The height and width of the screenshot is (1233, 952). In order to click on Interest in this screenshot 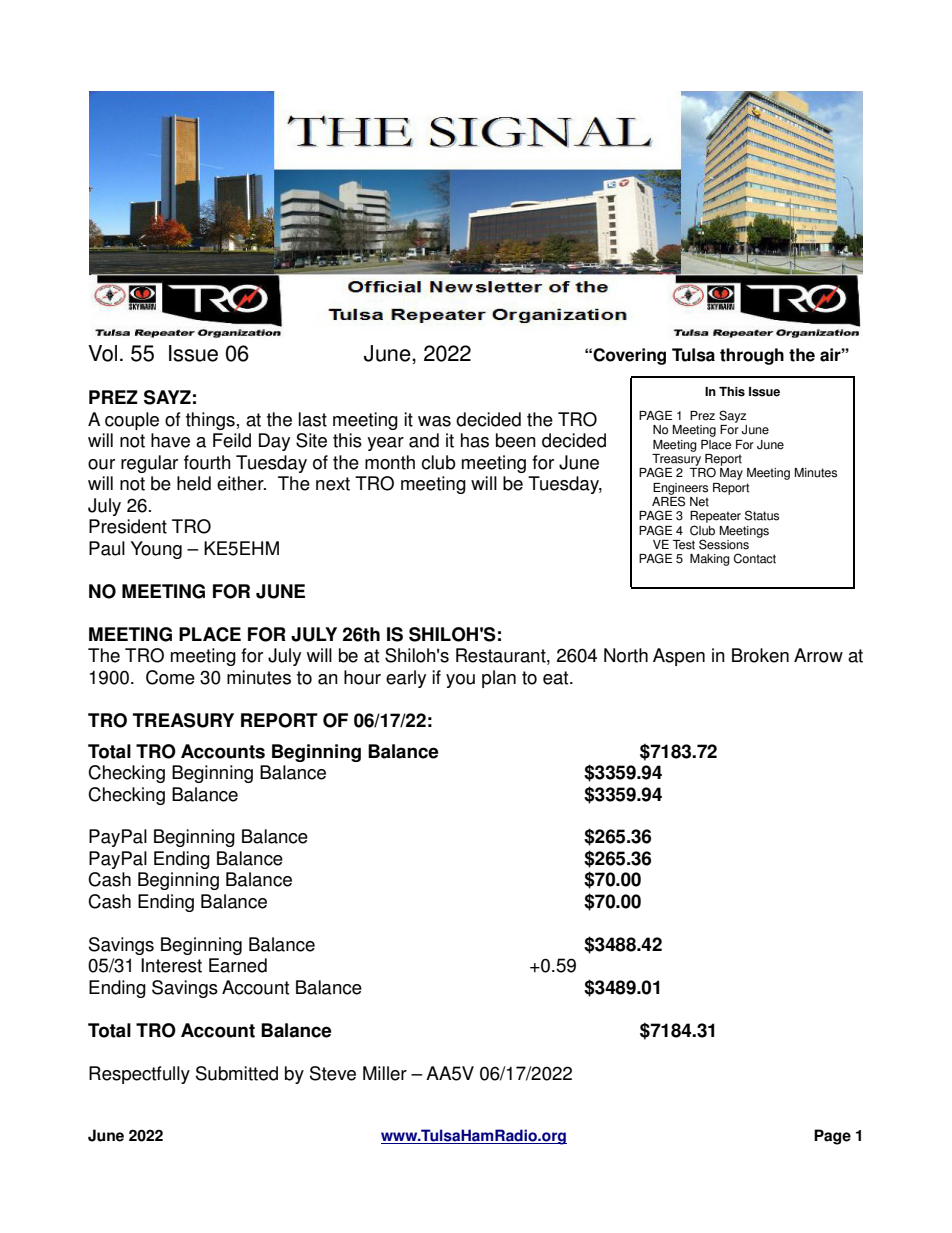, I will do `click(171, 965)`.
